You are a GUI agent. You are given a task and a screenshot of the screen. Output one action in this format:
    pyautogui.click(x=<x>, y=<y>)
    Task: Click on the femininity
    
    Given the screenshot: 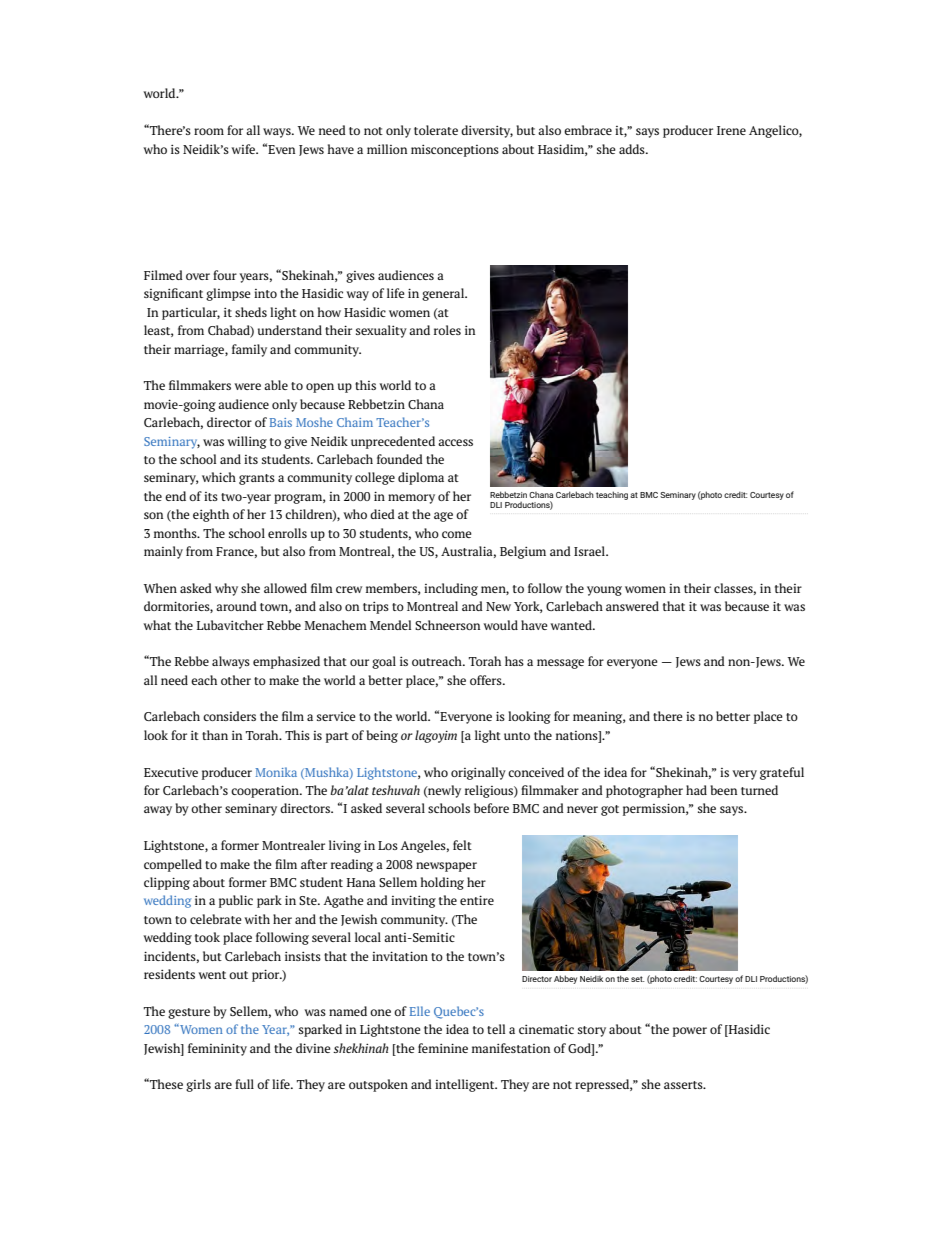 What is the action you would take?
    pyautogui.click(x=217, y=1049)
